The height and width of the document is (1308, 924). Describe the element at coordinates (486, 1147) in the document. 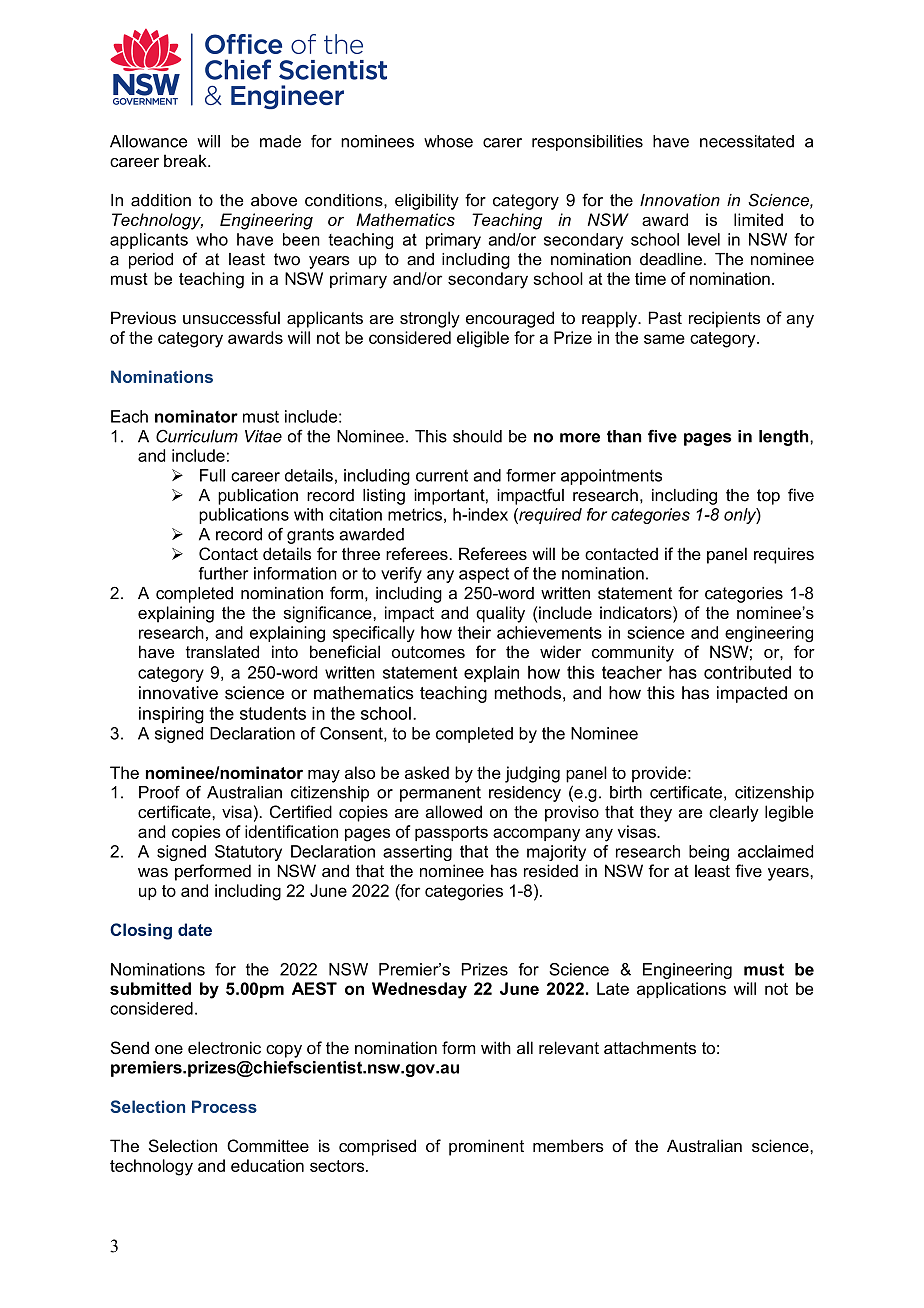

I see `prominent` at that location.
